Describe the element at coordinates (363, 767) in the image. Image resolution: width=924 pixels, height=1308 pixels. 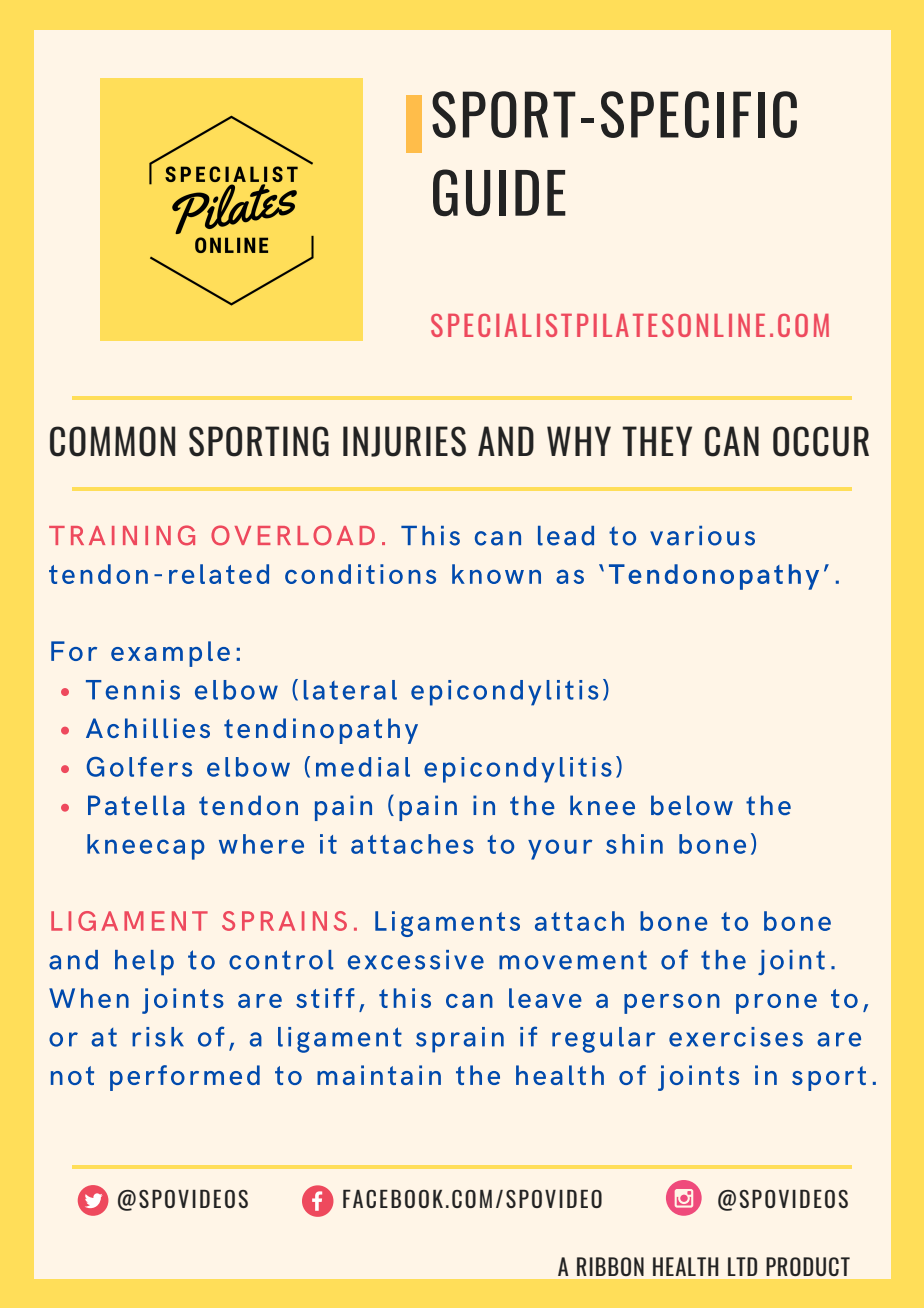
I see `medial` at that location.
